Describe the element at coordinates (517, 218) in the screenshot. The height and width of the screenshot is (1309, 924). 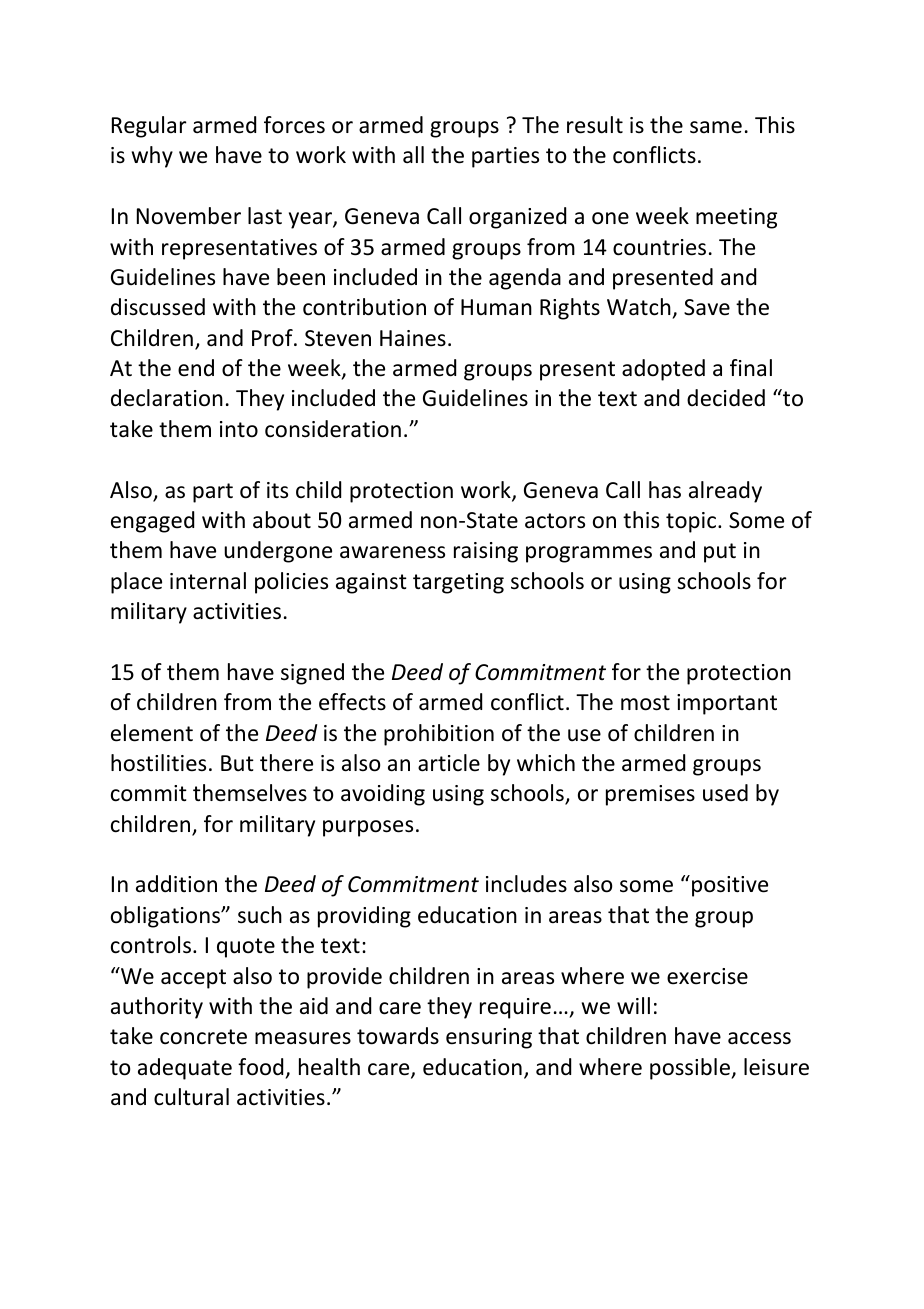
I see `organized` at that location.
